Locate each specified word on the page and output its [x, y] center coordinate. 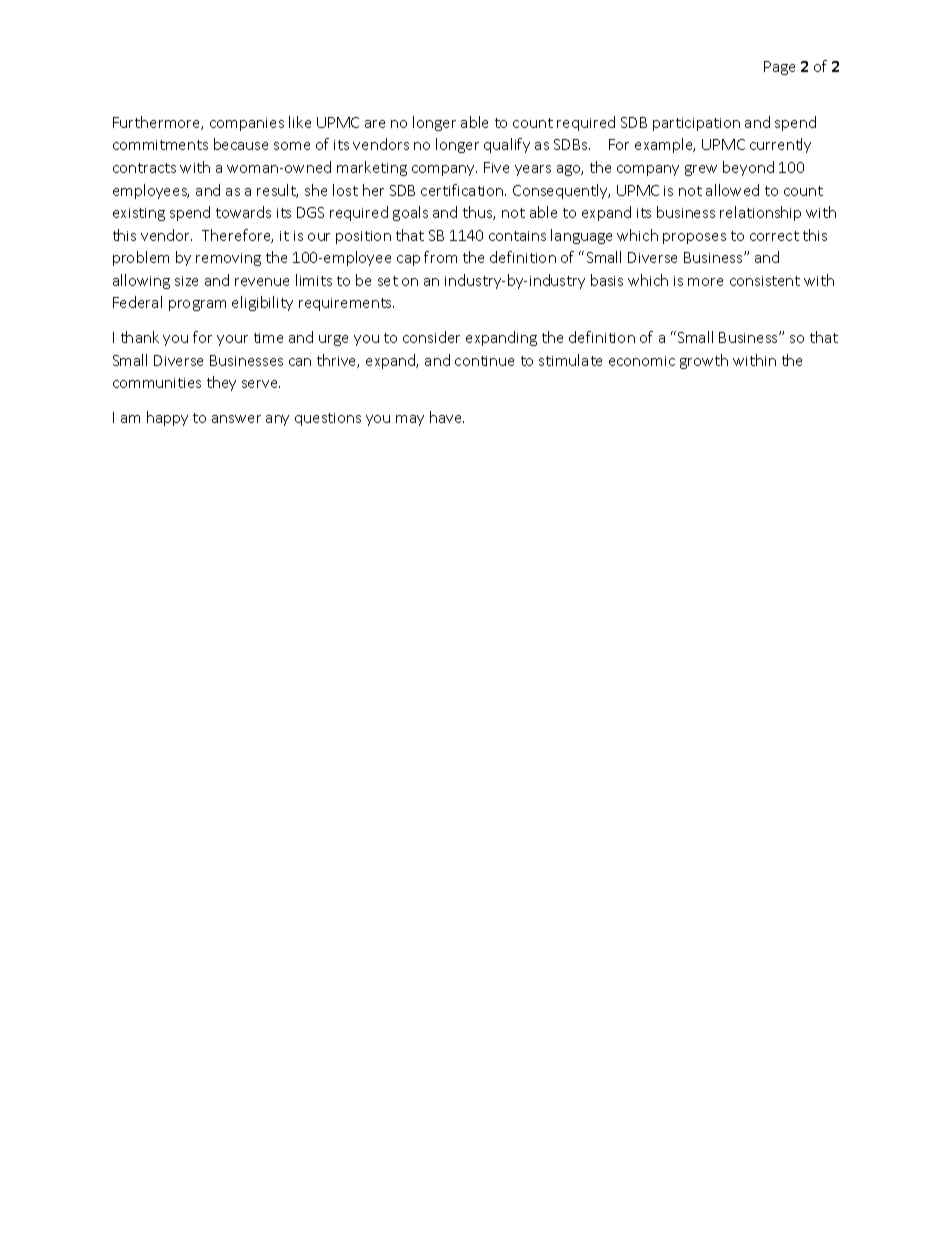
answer [236, 419]
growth [704, 361]
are [375, 124]
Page [779, 68]
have [447, 417]
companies [247, 124]
